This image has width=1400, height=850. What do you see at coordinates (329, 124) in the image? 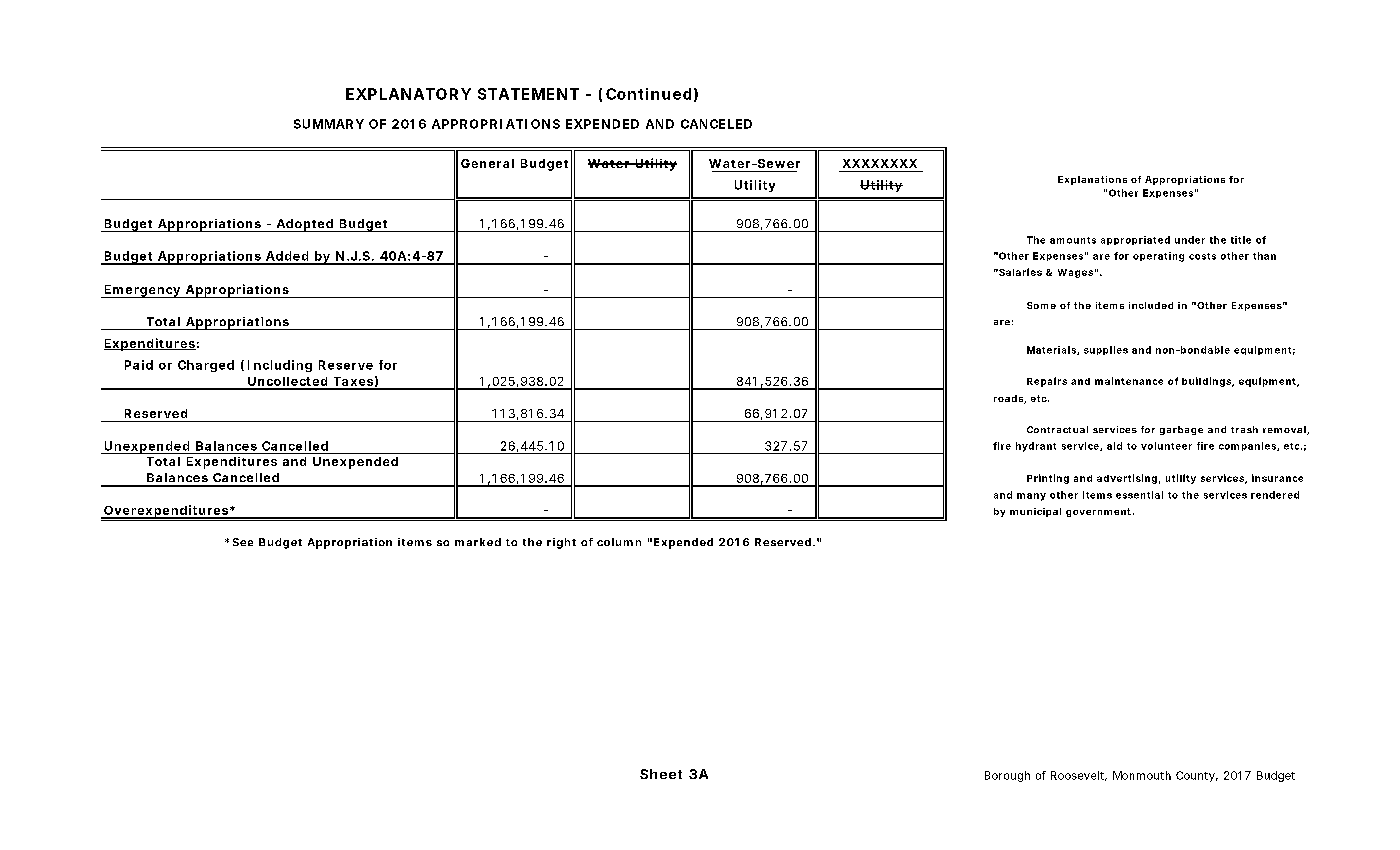
I see `SUMMARY` at bounding box center [329, 124].
